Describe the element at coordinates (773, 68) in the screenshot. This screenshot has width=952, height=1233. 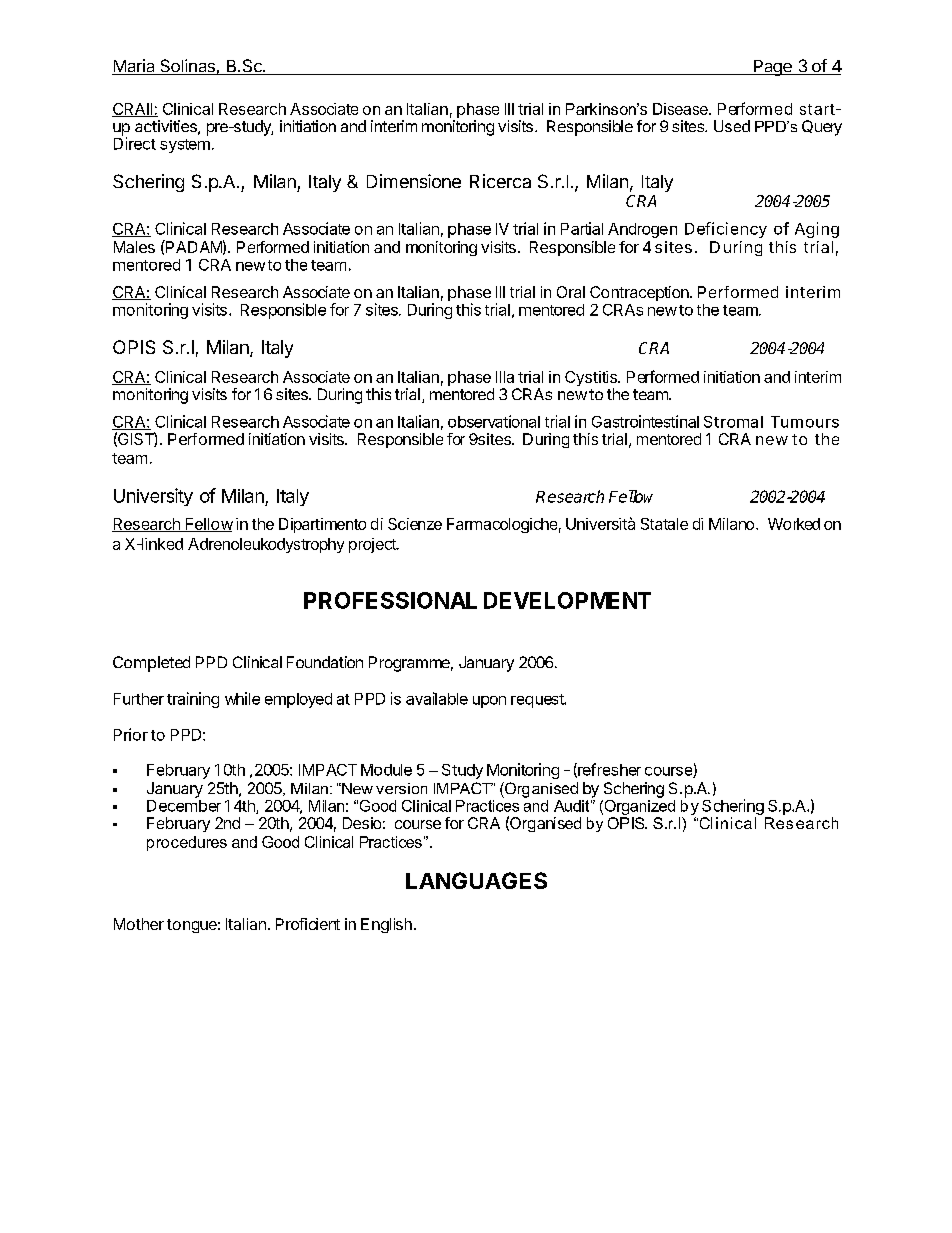
I see `Page` at that location.
